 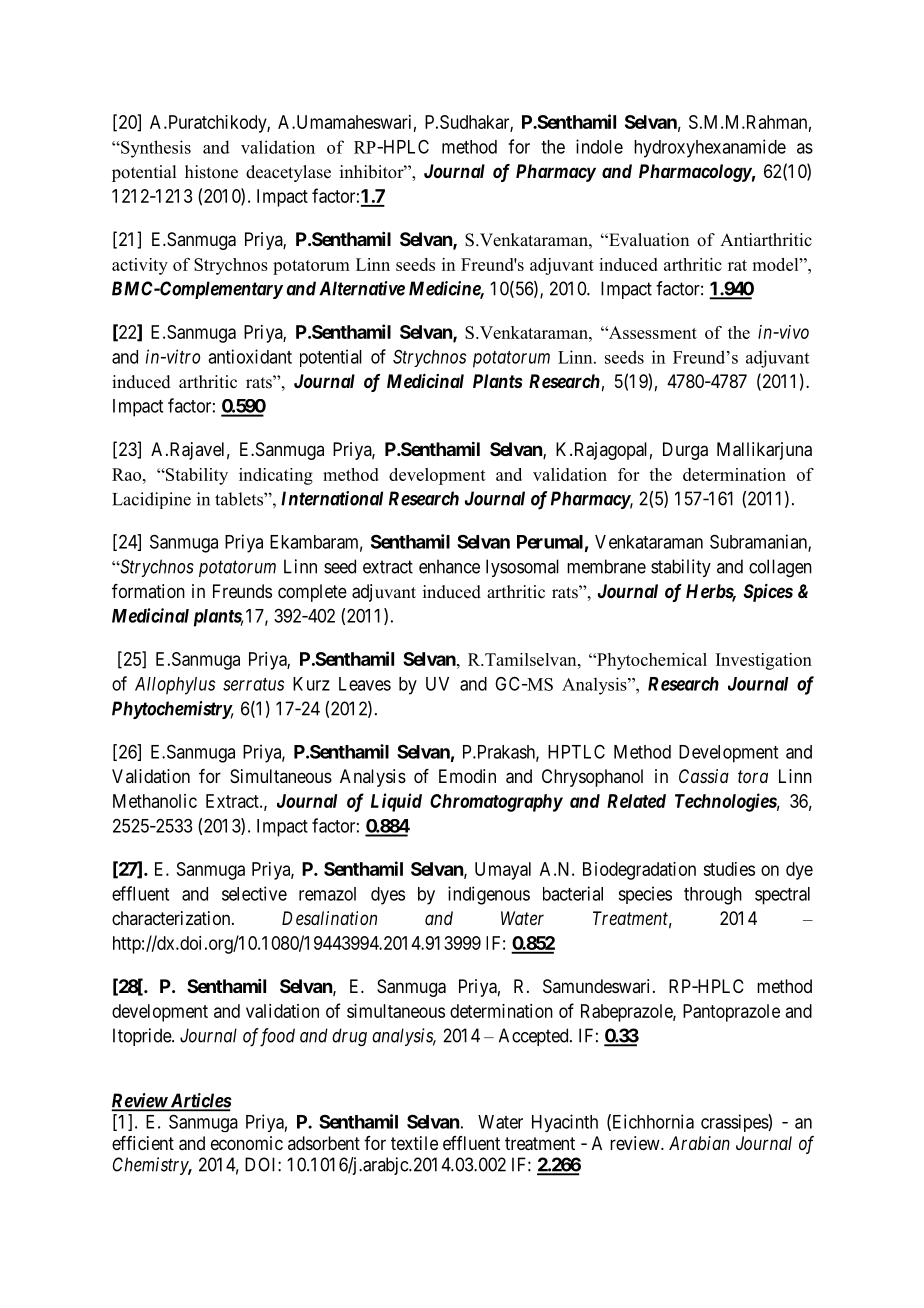 What do you see at coordinates (253, 684) in the document?
I see `serratus` at bounding box center [253, 684].
